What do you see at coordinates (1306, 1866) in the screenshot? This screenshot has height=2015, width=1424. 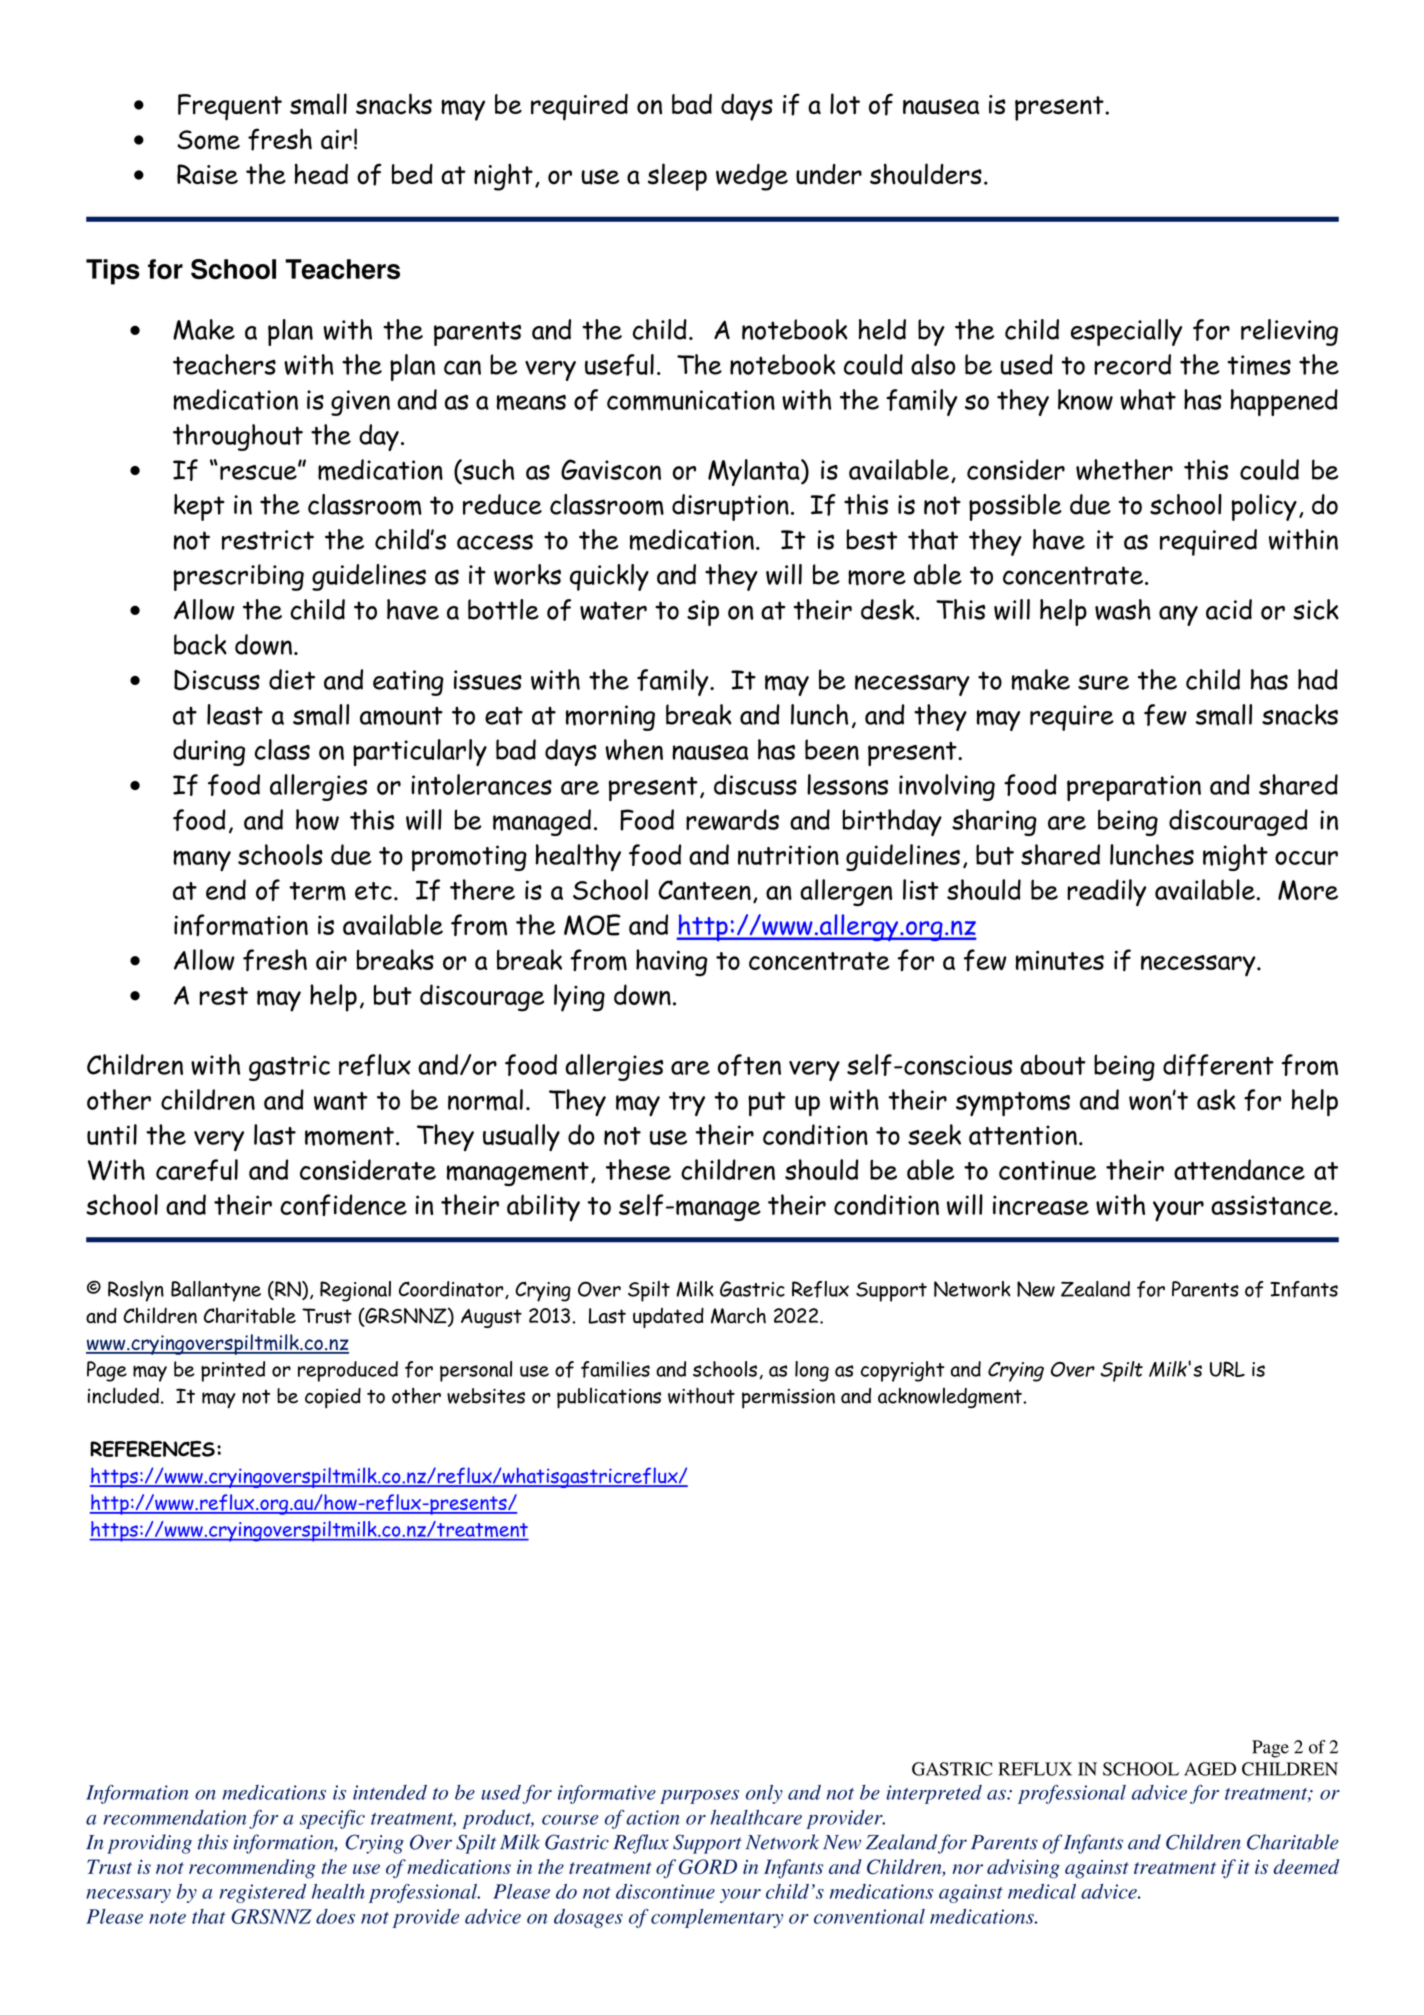 I see `deemed` at bounding box center [1306, 1866].
